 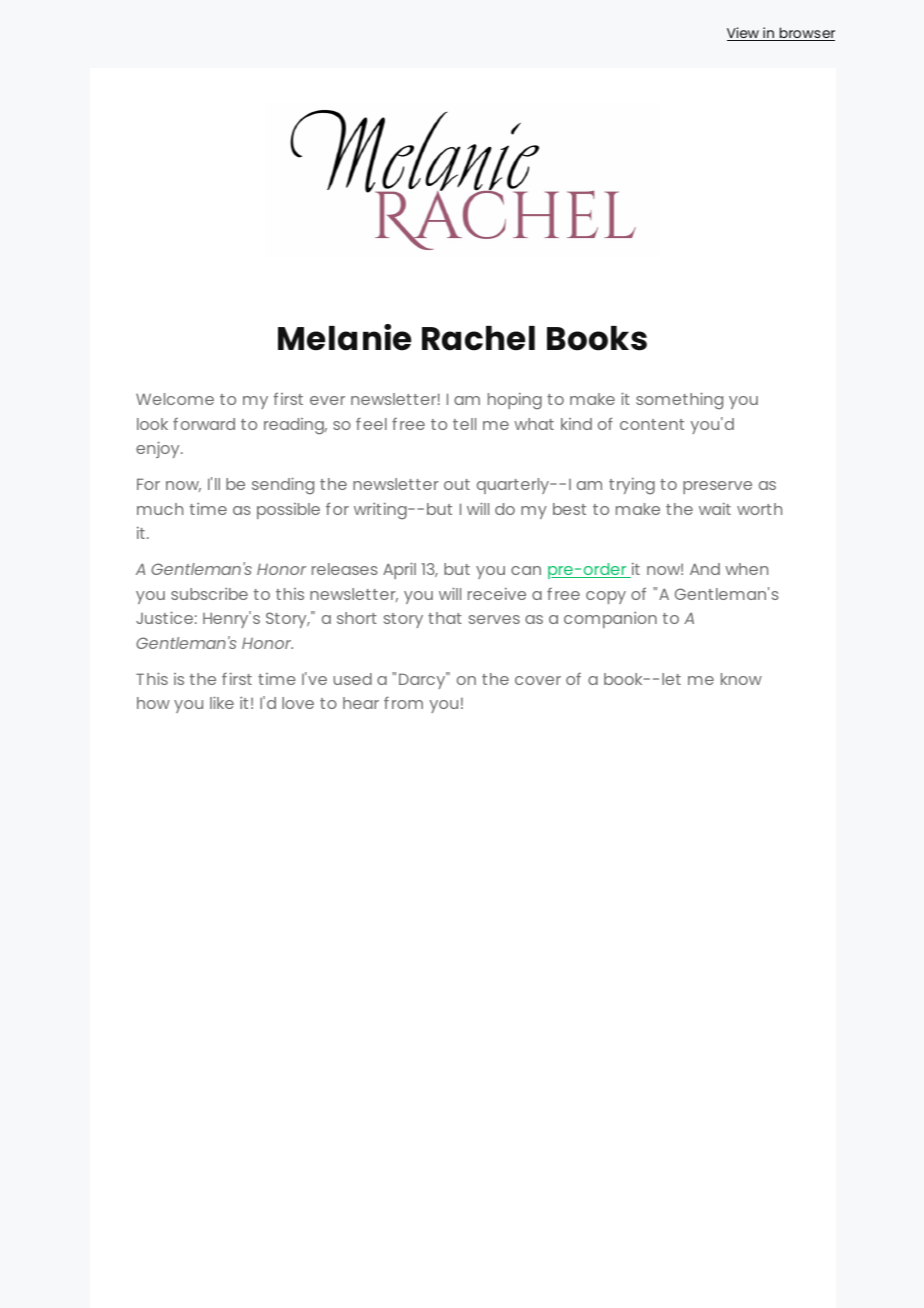 What do you see at coordinates (744, 34) in the screenshot?
I see `View` at bounding box center [744, 34].
